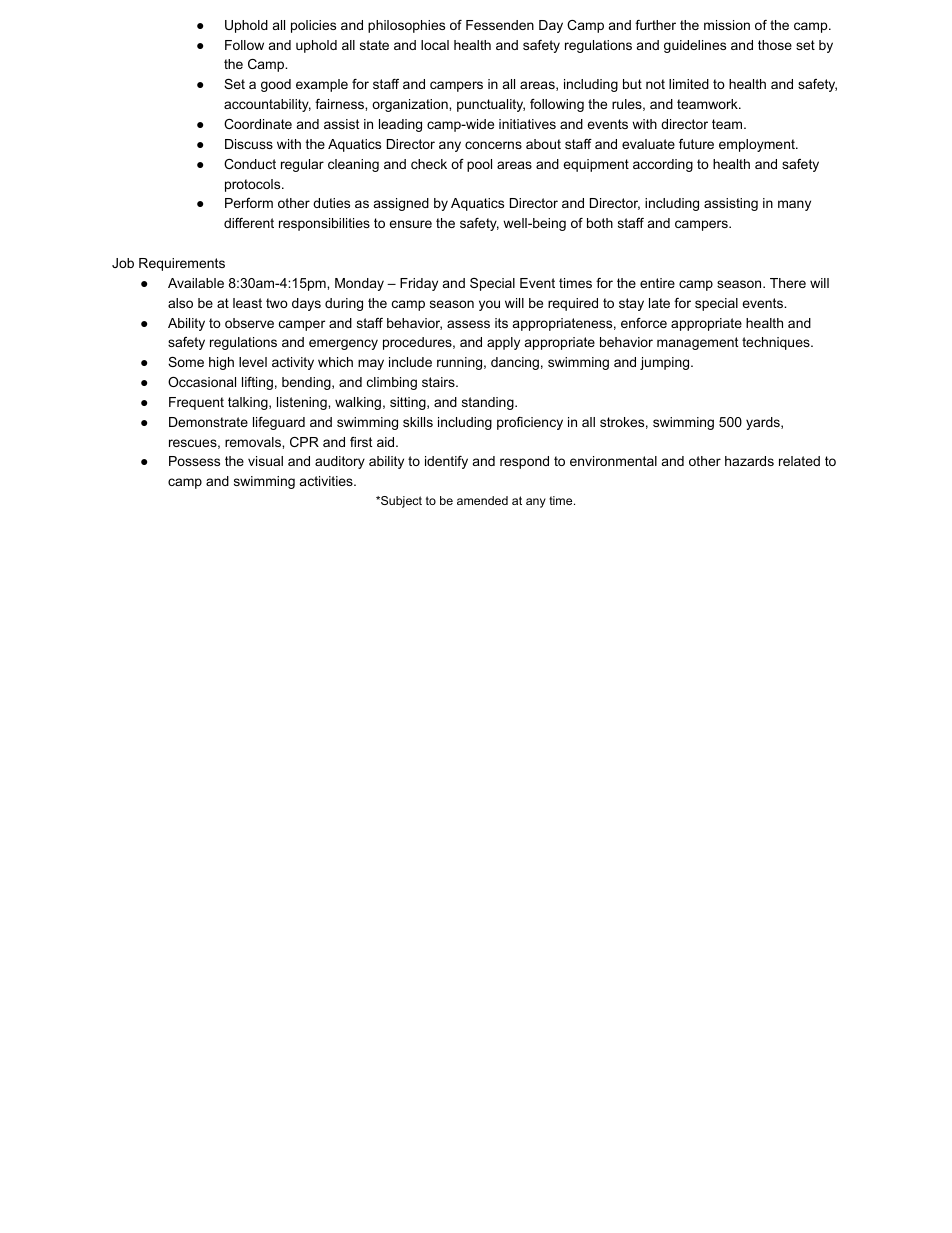 The height and width of the screenshot is (1233, 952). What do you see at coordinates (435, 45) in the screenshot?
I see `local` at bounding box center [435, 45].
